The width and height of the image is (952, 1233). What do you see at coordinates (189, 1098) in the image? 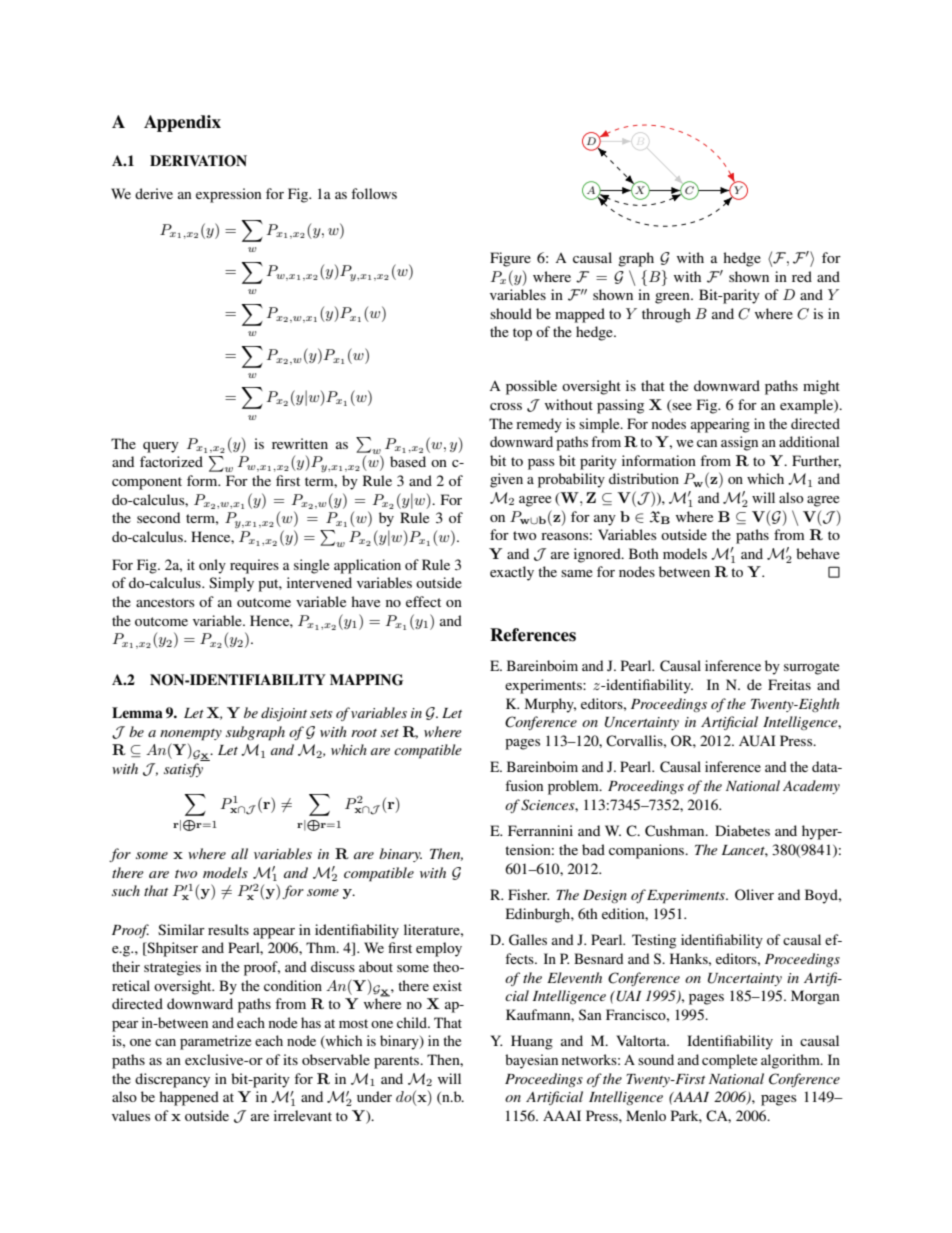
I see `happened` at bounding box center [189, 1098].
